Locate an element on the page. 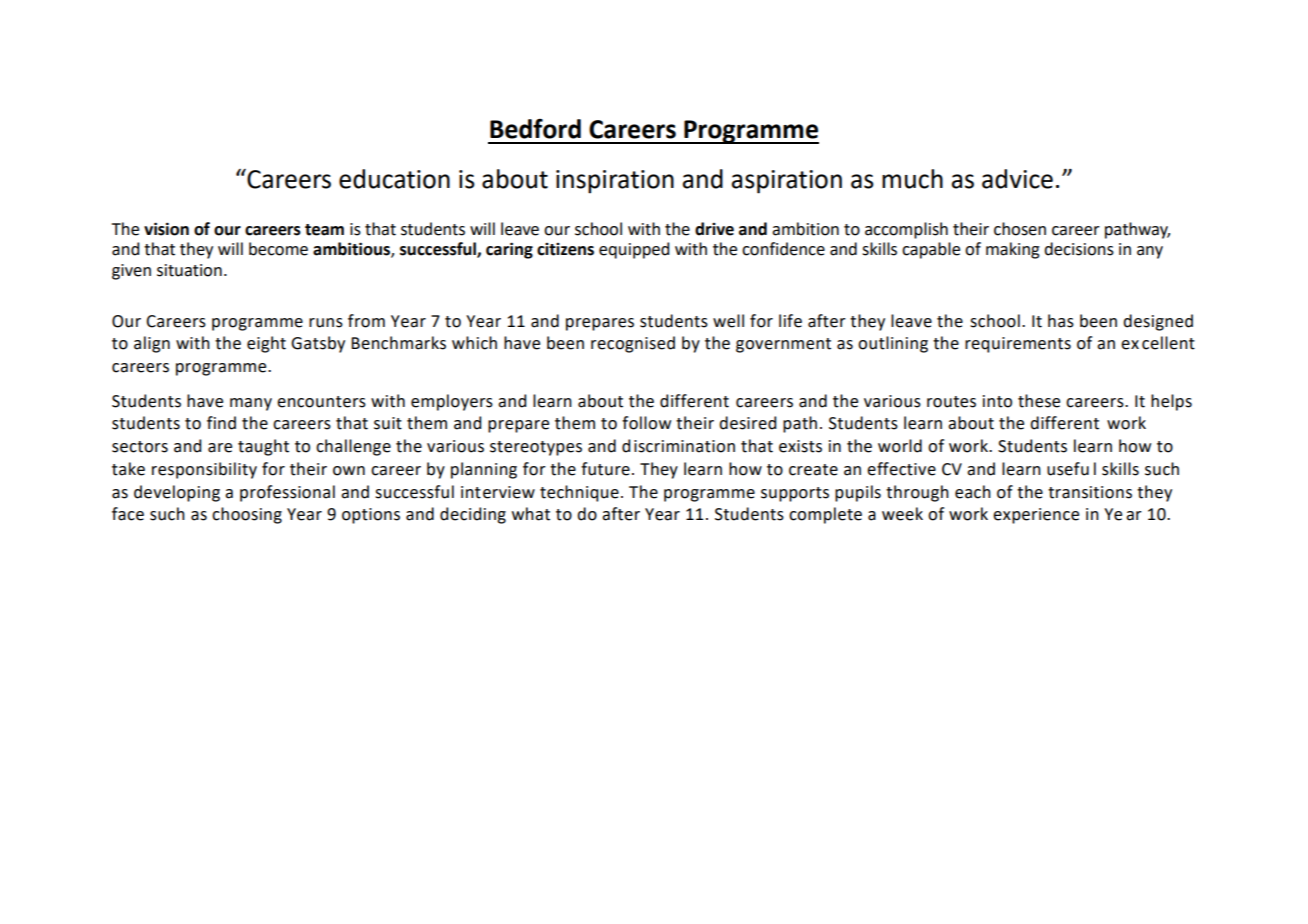 The width and height of the document is (1308, 924). Bedford is located at coordinates (535, 129).
